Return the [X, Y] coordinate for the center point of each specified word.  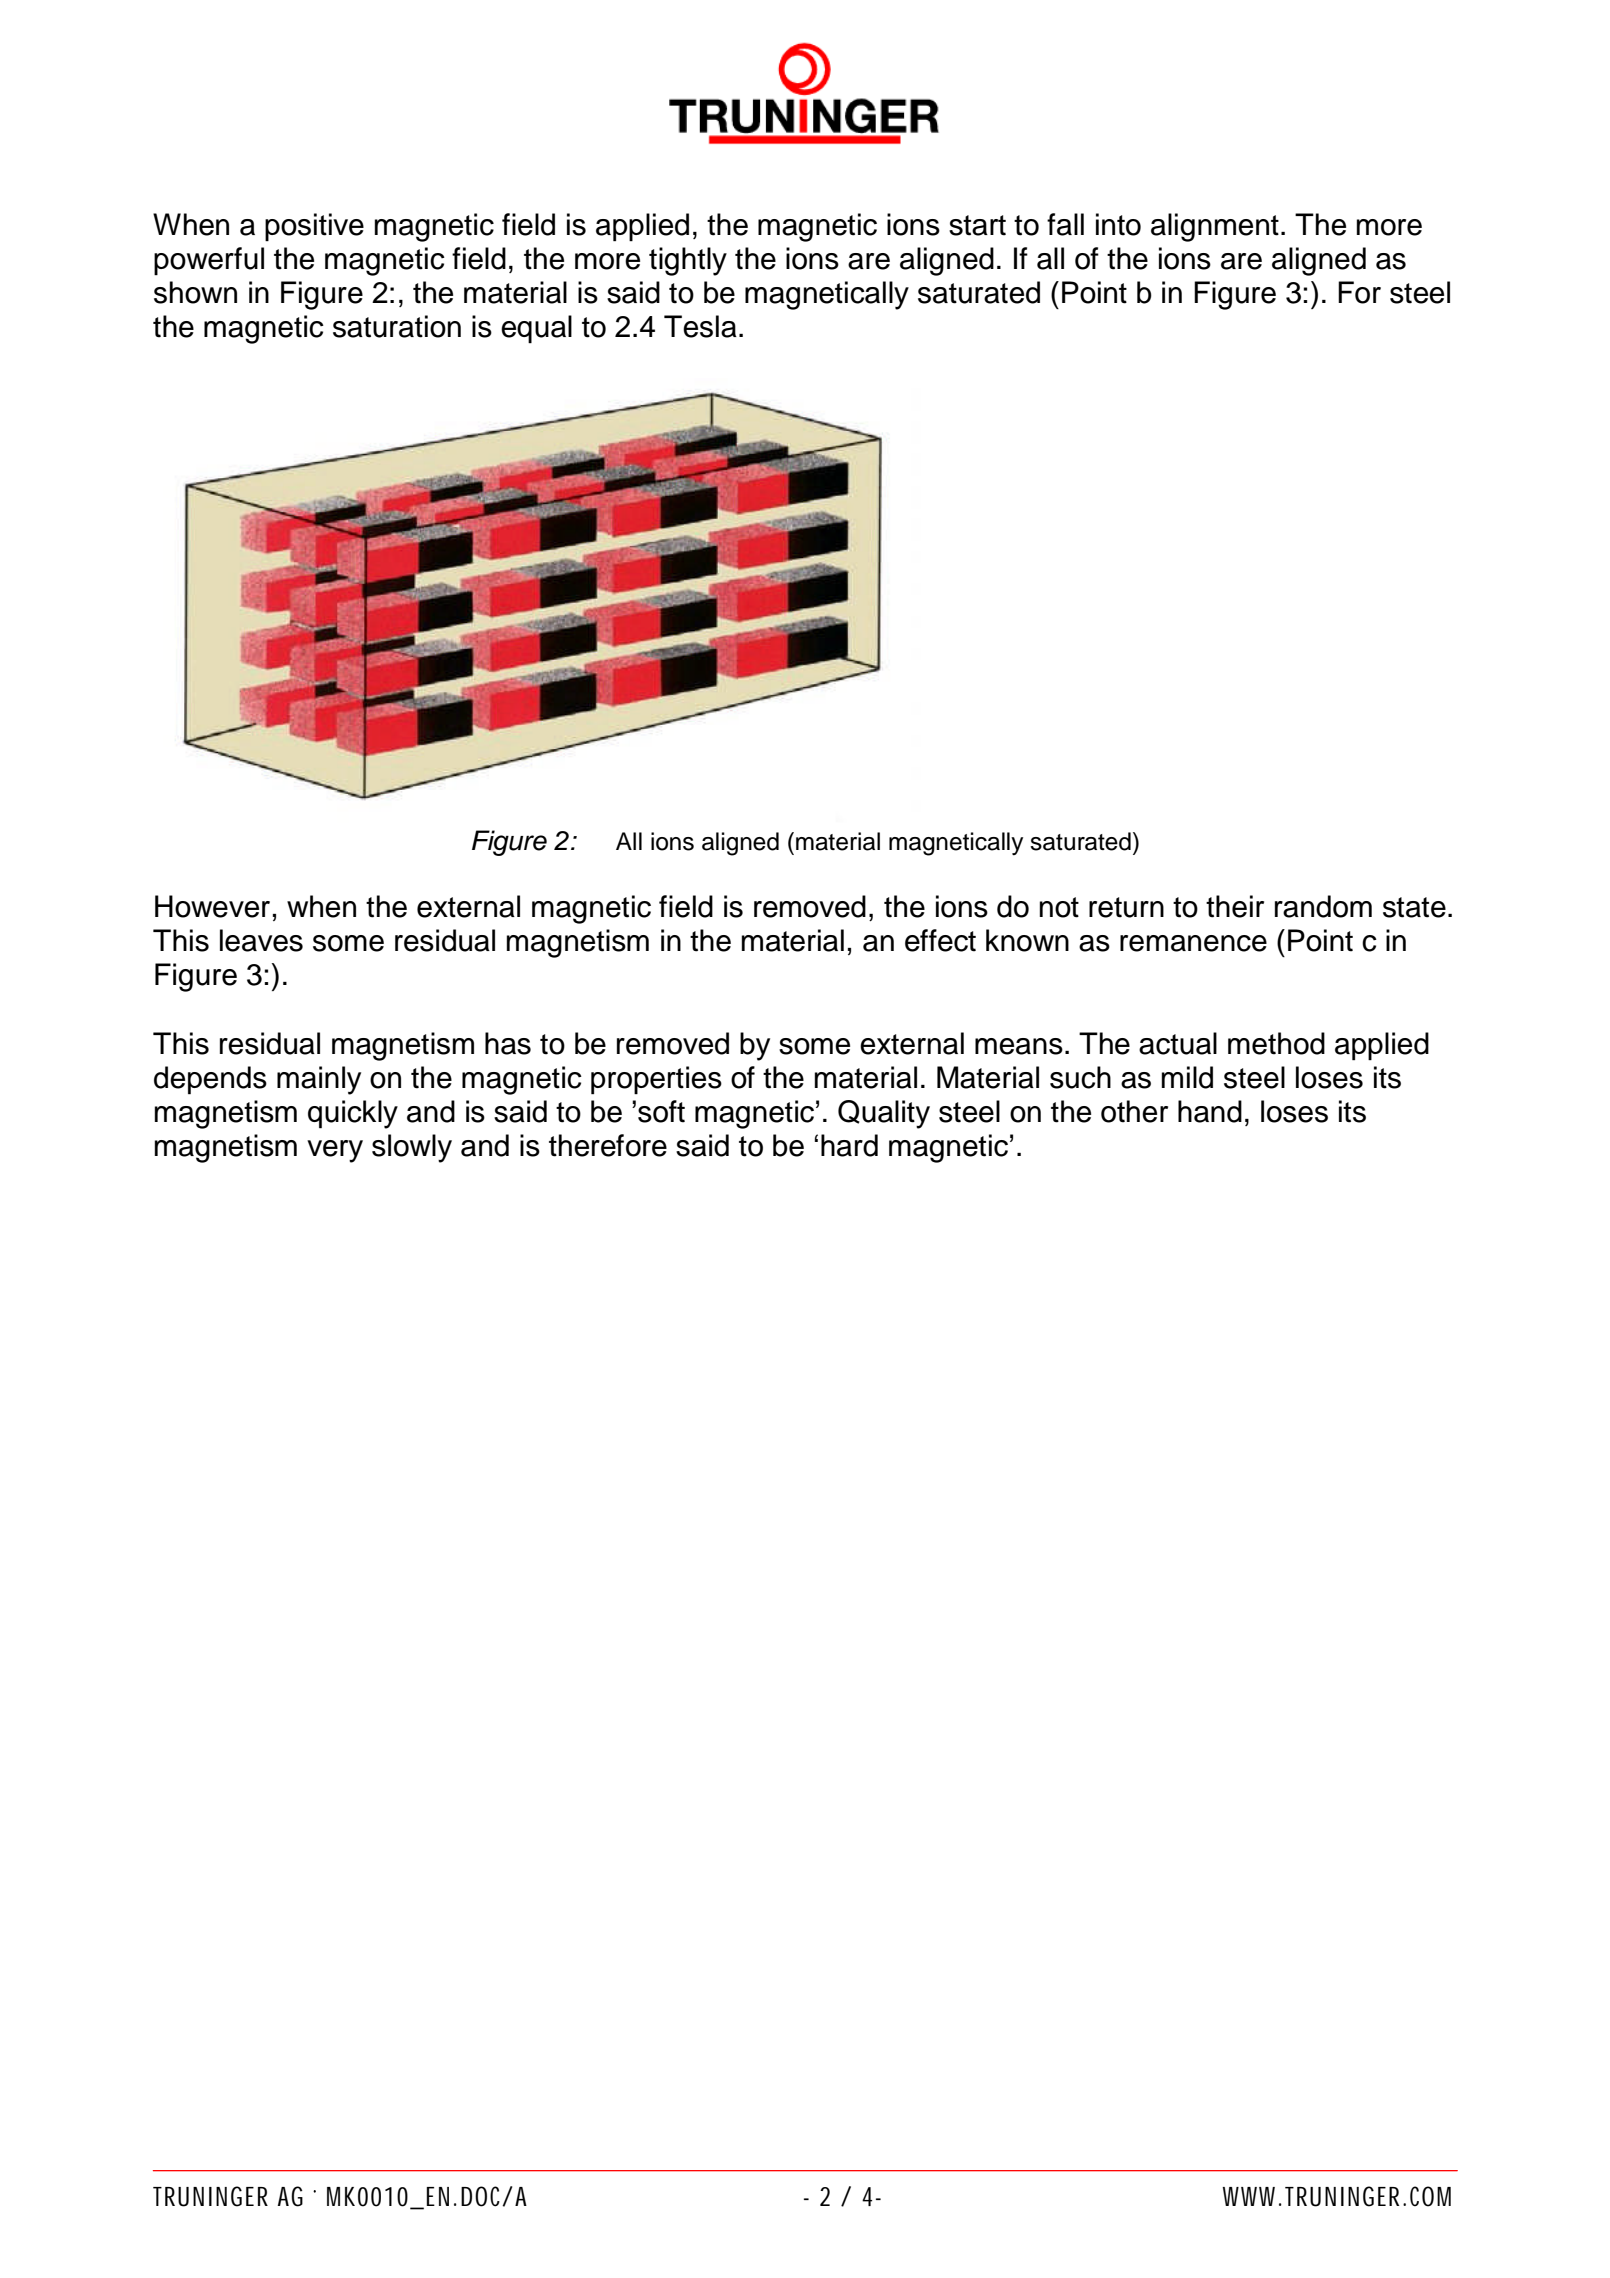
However [212, 906]
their [1235, 906]
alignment [1215, 227]
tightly [688, 261]
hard [849, 1145]
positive [314, 227]
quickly [353, 1114]
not [1059, 907]
